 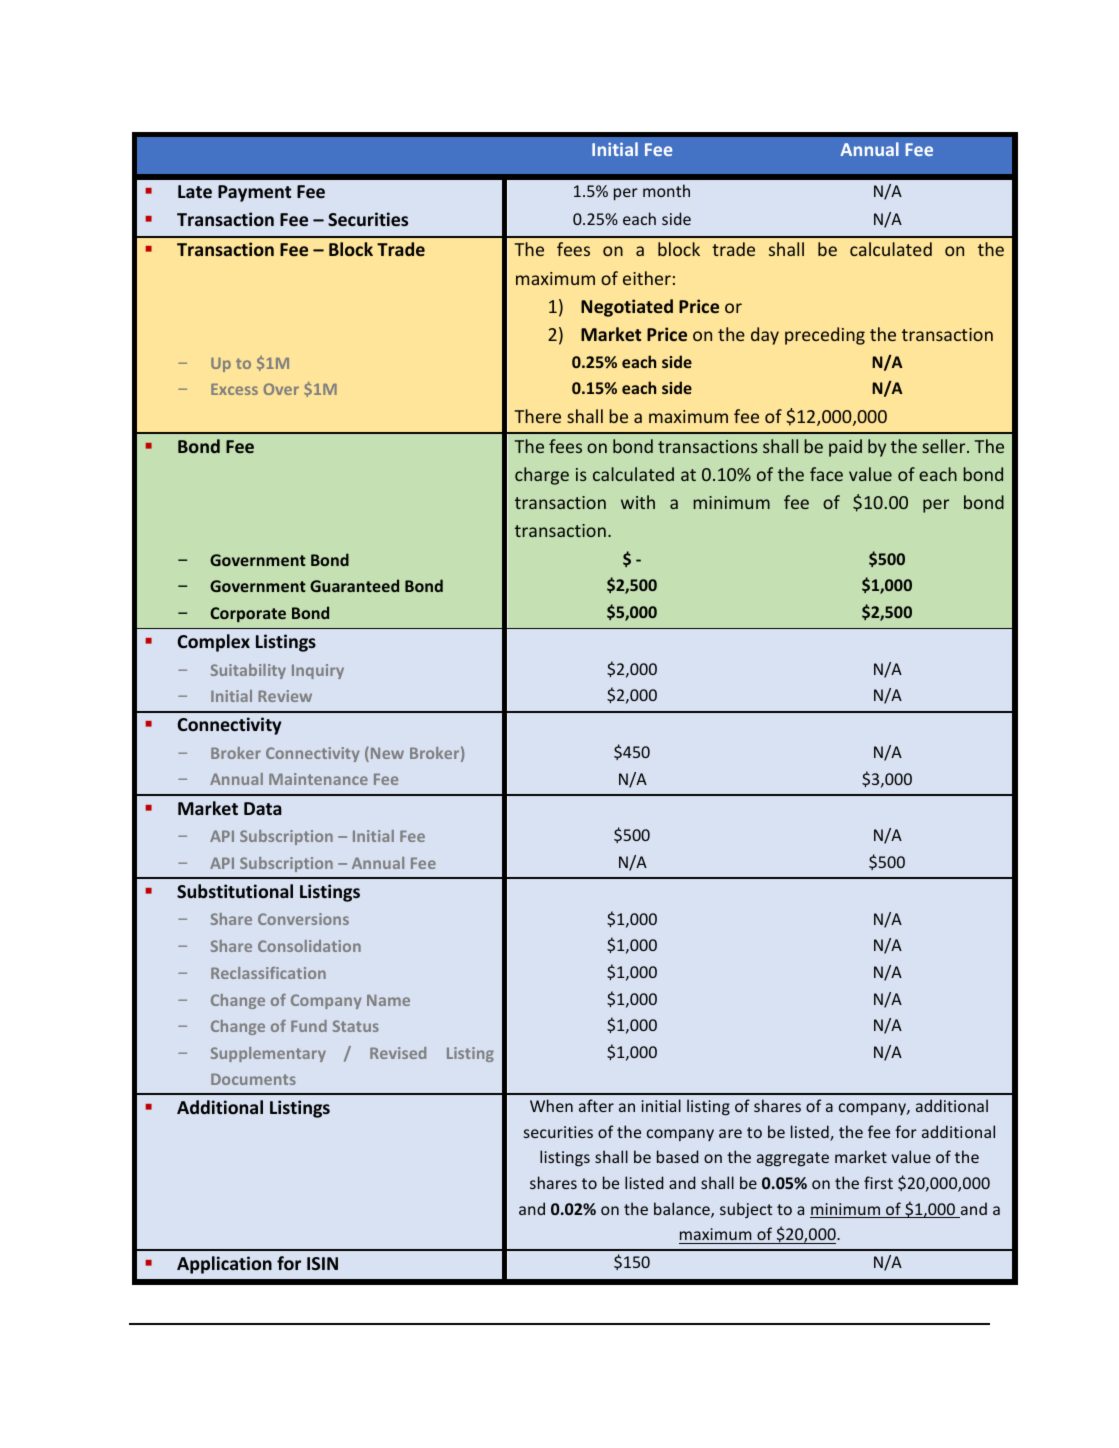 What do you see at coordinates (825, 336) in the document?
I see `preceding` at bounding box center [825, 336].
